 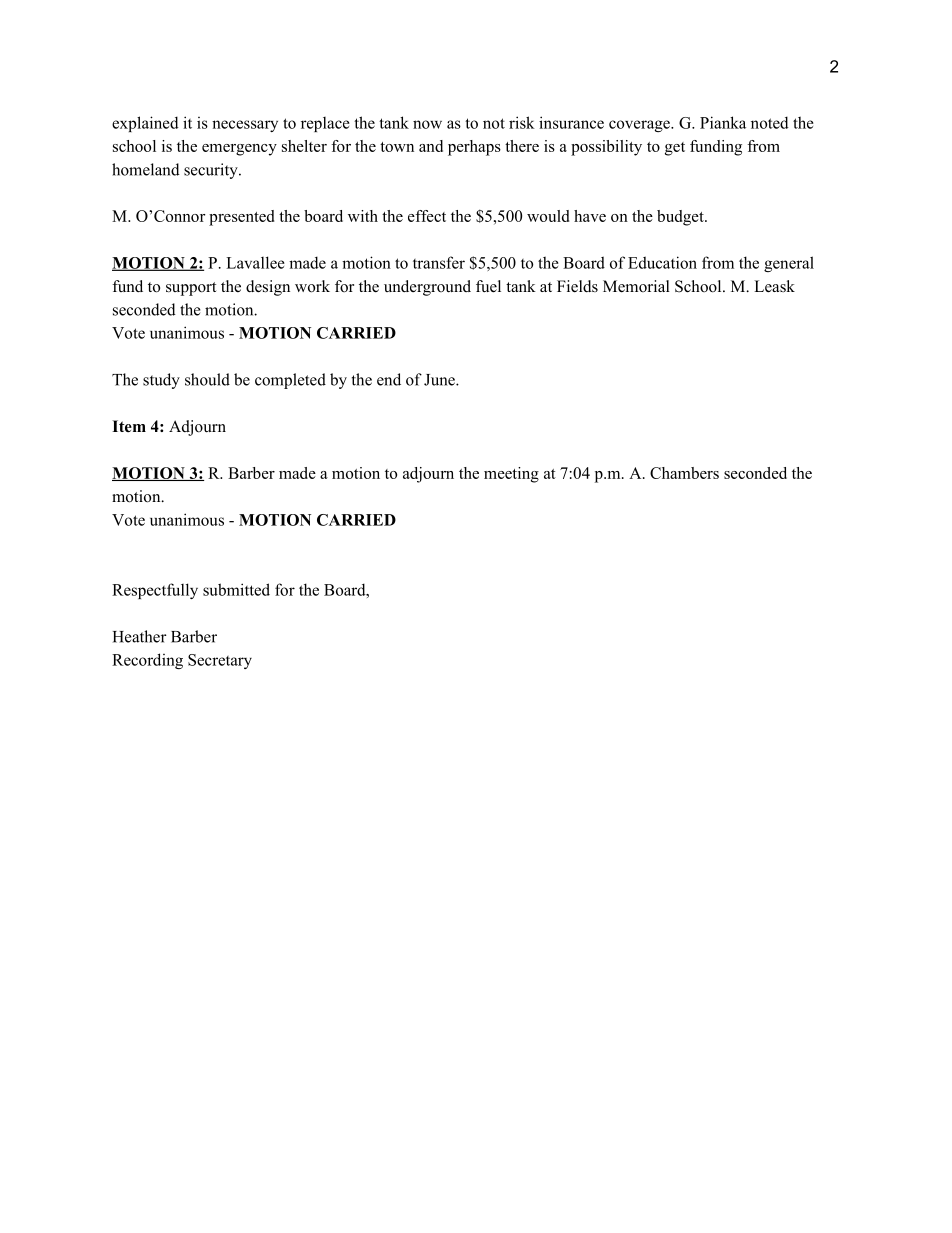 What do you see at coordinates (511, 475) in the page?
I see `meeting` at bounding box center [511, 475].
